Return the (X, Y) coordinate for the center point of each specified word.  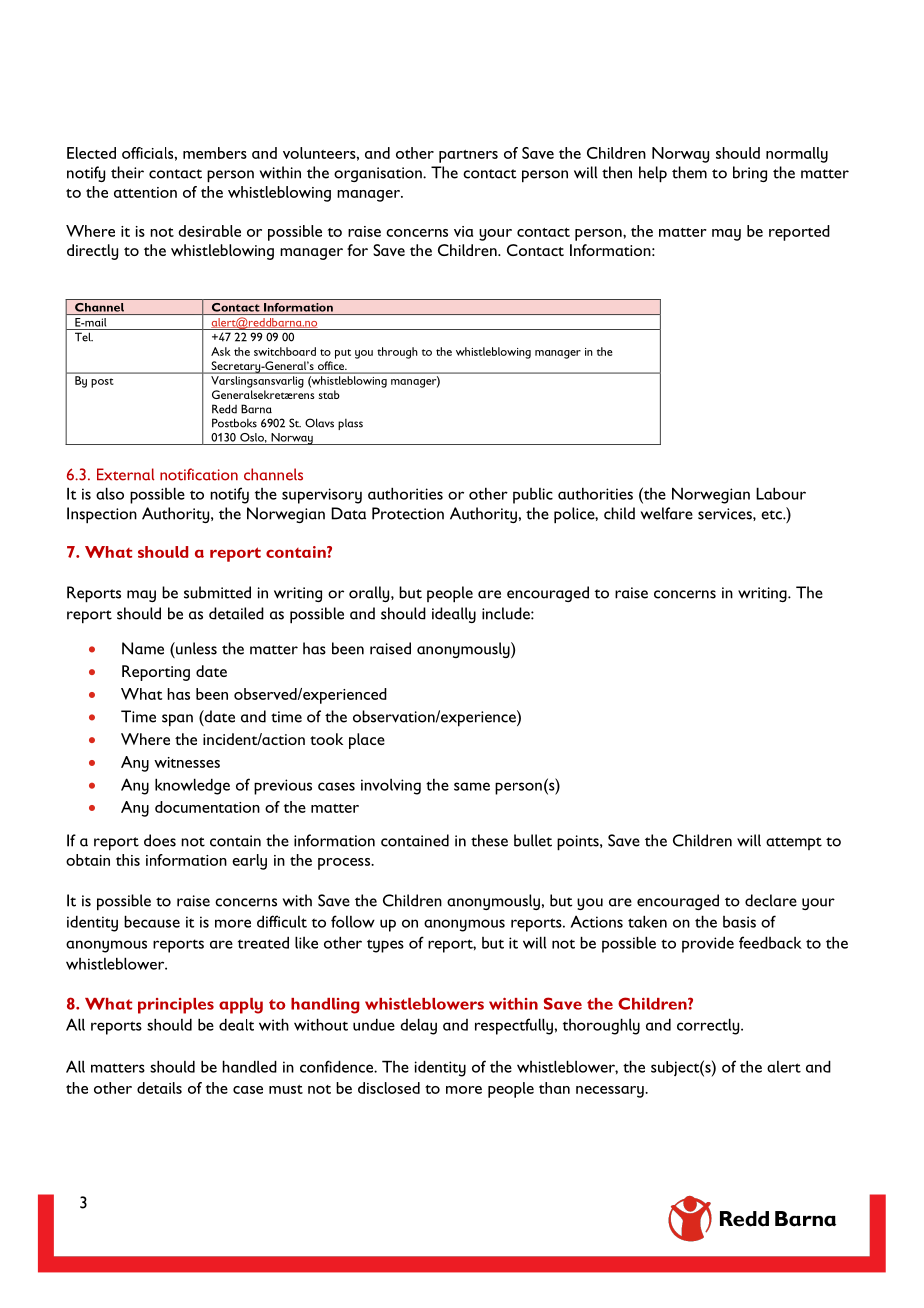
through (397, 353)
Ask (221, 351)
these (489, 840)
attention (145, 192)
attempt (794, 843)
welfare (667, 513)
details (159, 1088)
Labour (781, 493)
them (689, 172)
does (160, 840)
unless (195, 648)
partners (468, 156)
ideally (454, 615)
